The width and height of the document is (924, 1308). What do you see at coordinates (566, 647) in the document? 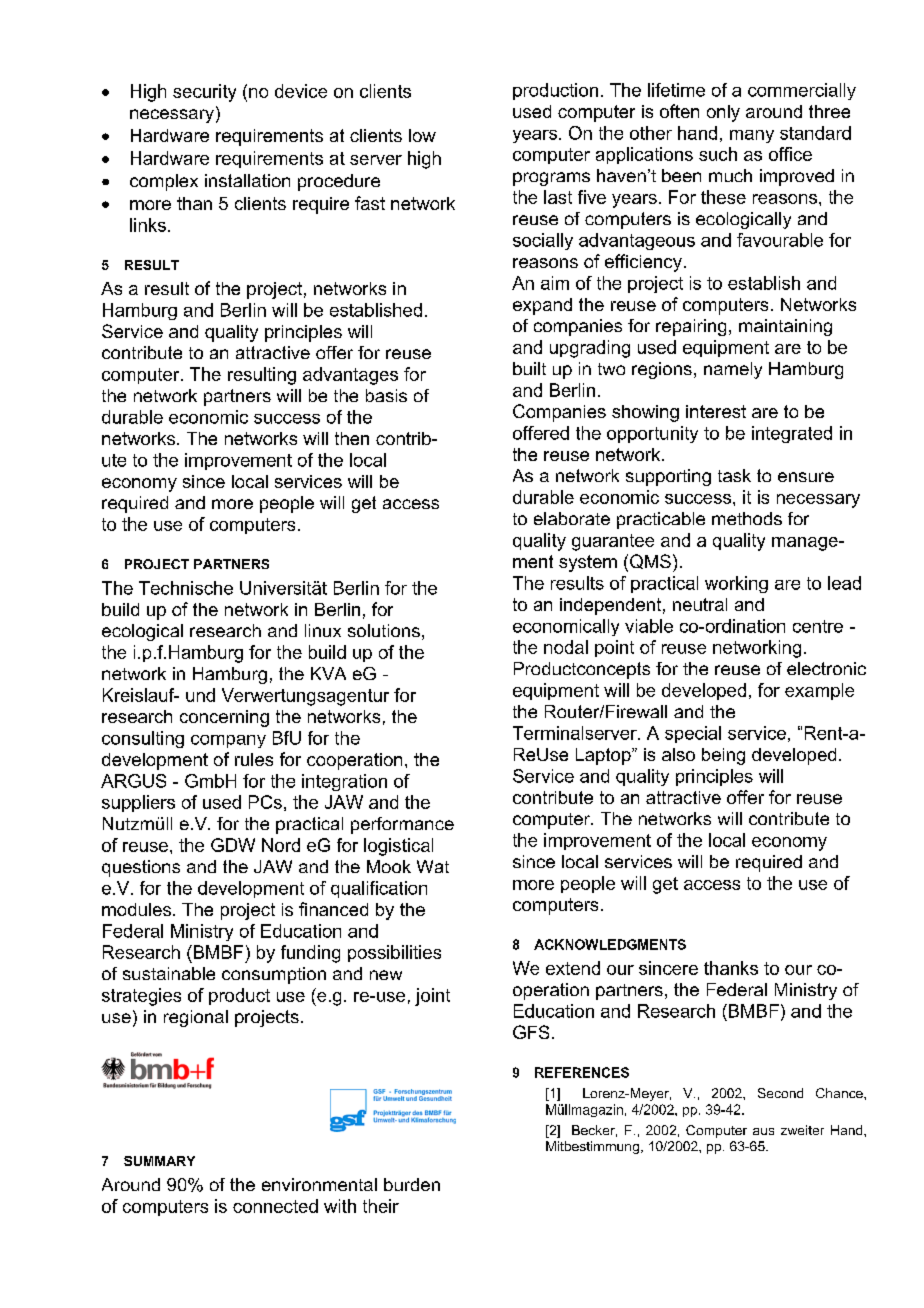
I see `nodal` at bounding box center [566, 647].
